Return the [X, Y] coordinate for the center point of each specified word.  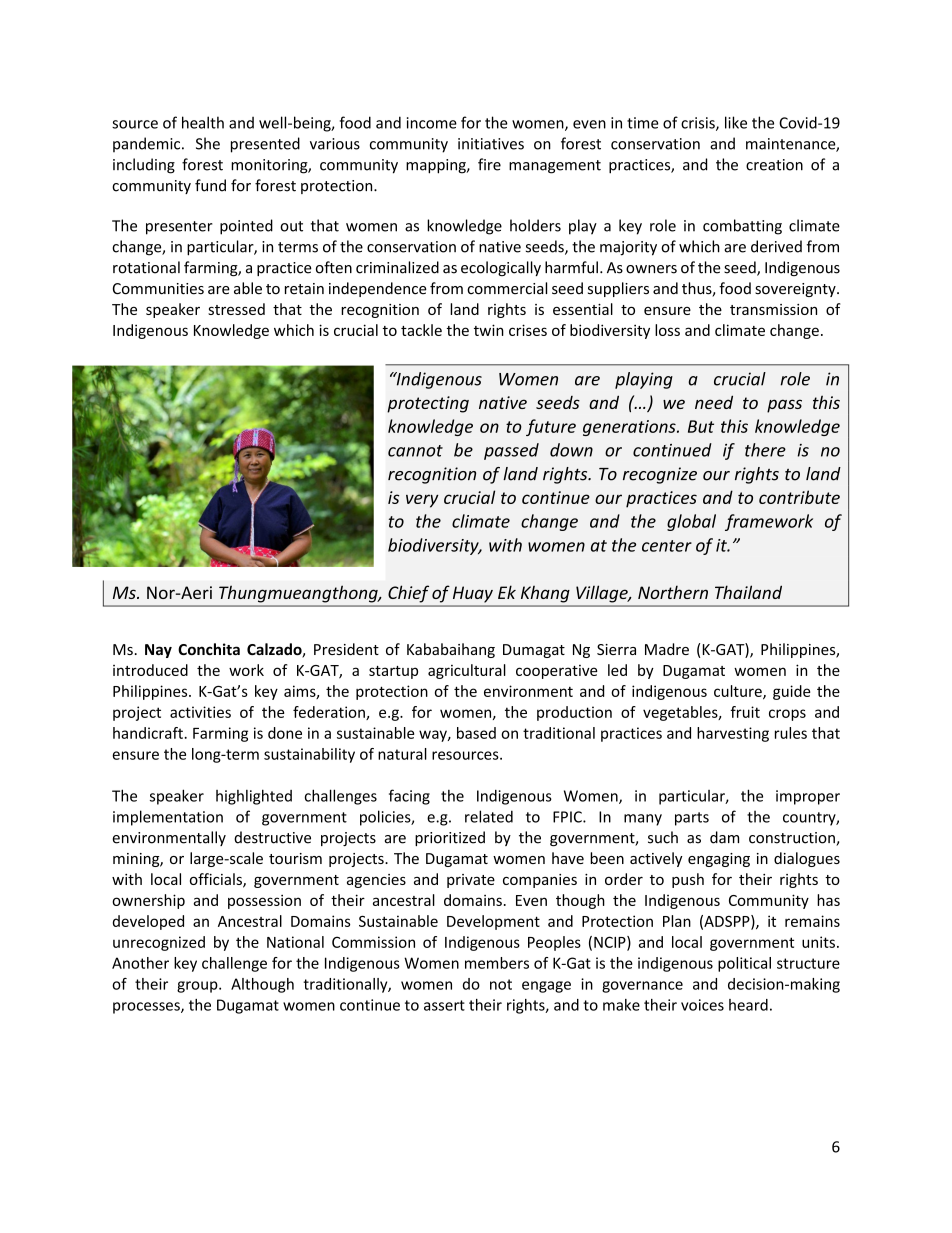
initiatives [491, 144]
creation [774, 165]
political [744, 964]
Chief [408, 594]
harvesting [733, 734]
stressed [236, 309]
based [476, 733]
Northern [673, 592]
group [198, 987]
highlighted [254, 797]
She [208, 143]
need [714, 402]
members [497, 963]
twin [489, 330]
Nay [158, 651]
